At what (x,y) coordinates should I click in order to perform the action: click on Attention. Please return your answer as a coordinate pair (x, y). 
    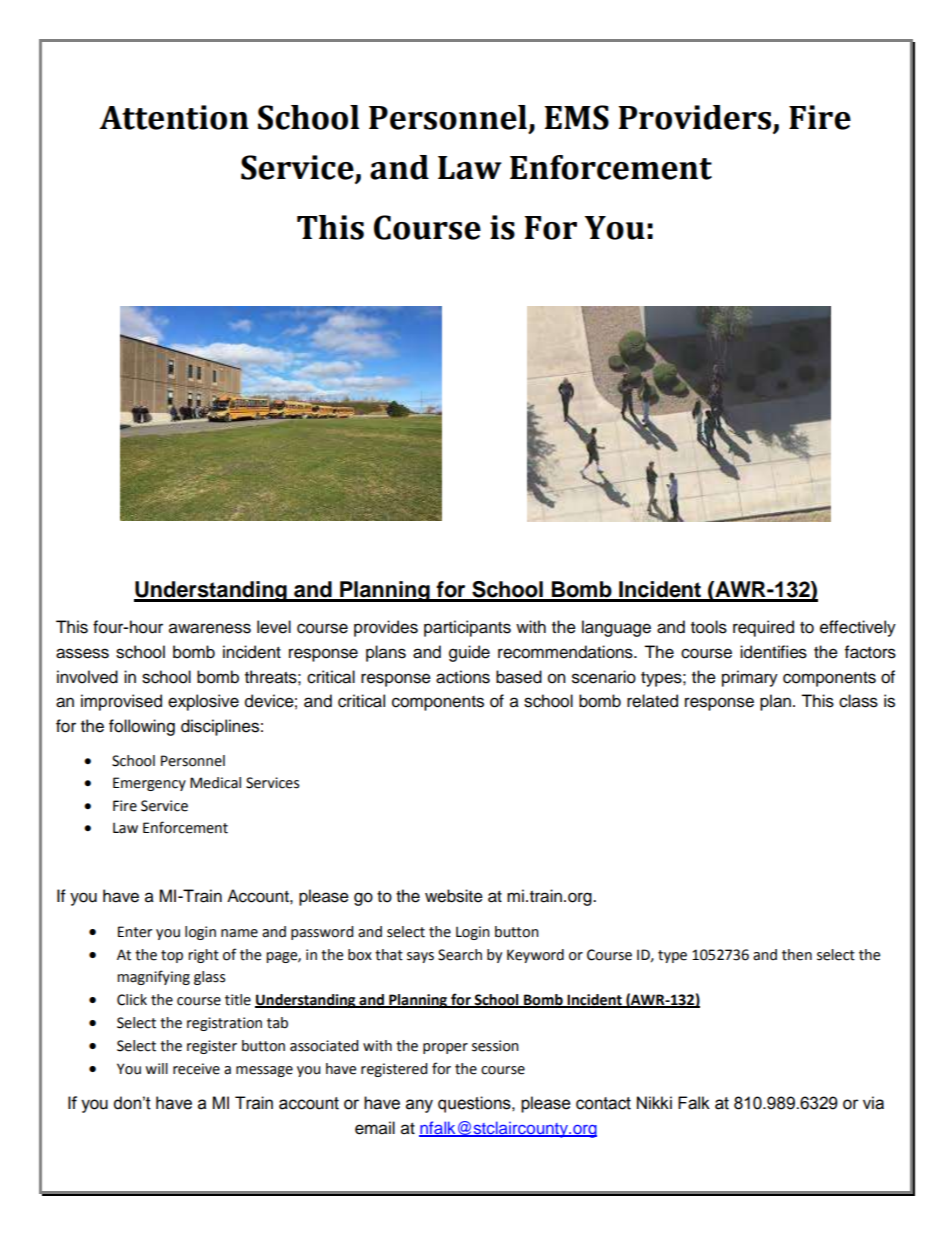
    Looking at the image, I should click on (174, 117).
